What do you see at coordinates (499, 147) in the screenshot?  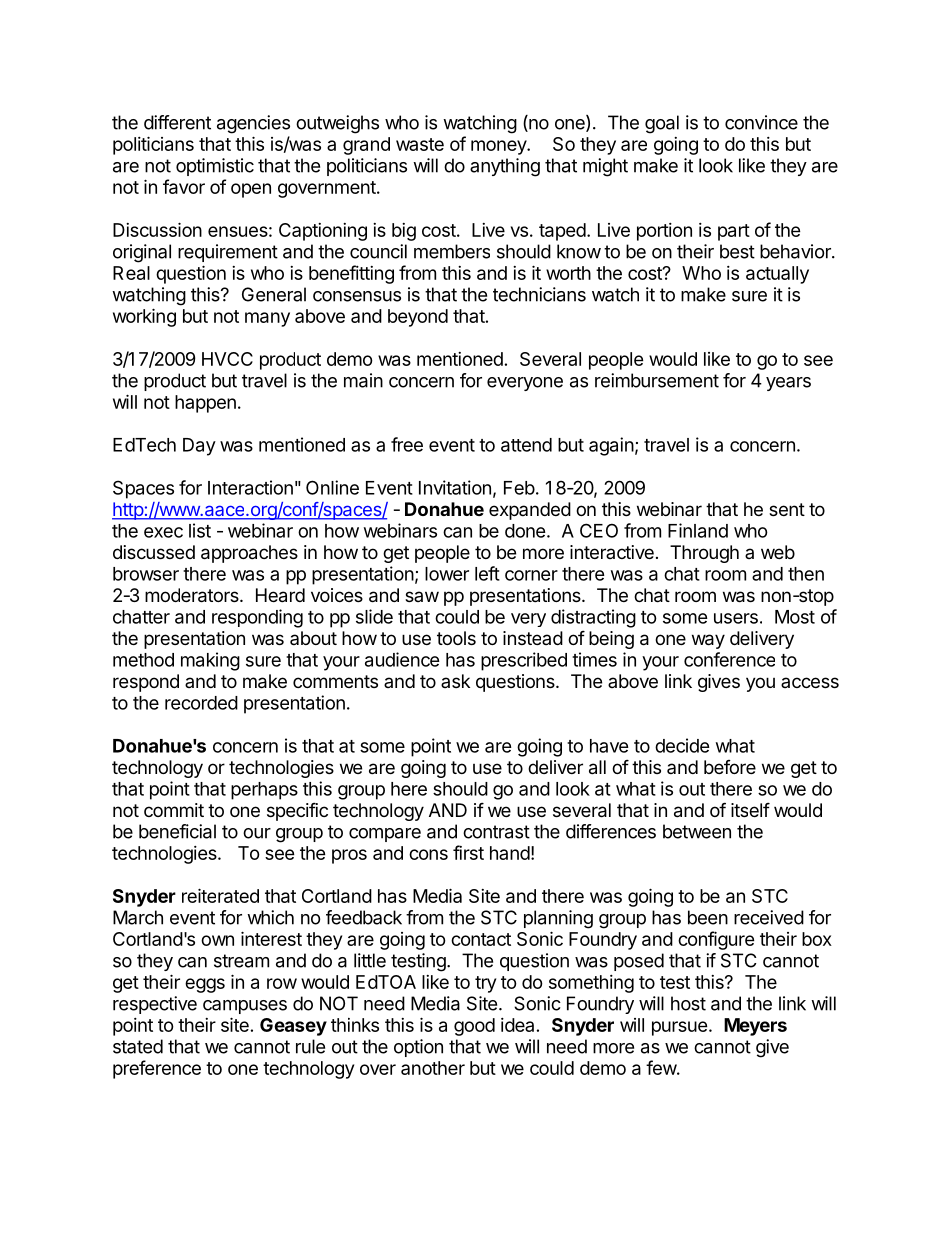 I see `money` at bounding box center [499, 147].
